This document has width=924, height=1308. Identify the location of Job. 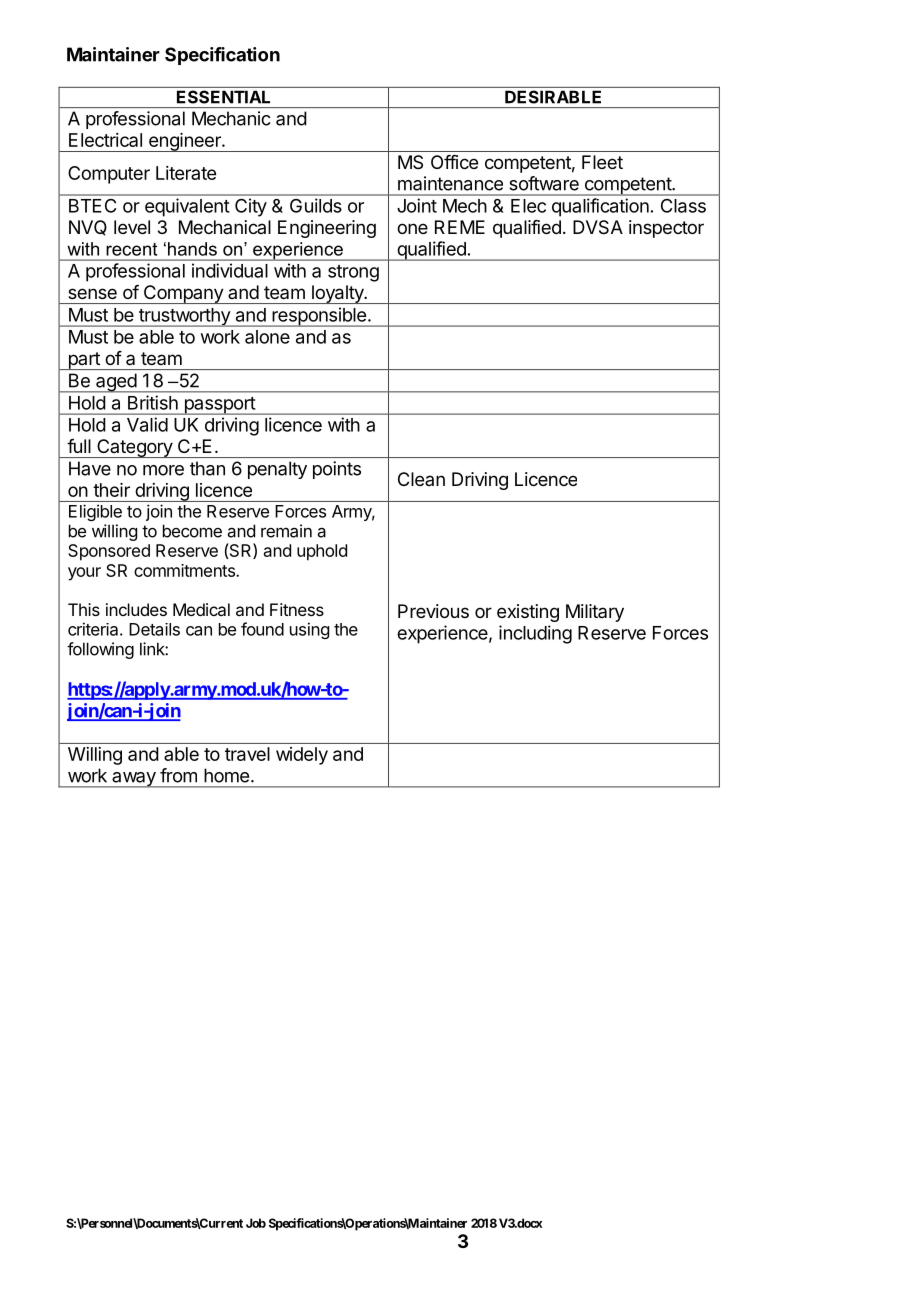
(256, 1223).
